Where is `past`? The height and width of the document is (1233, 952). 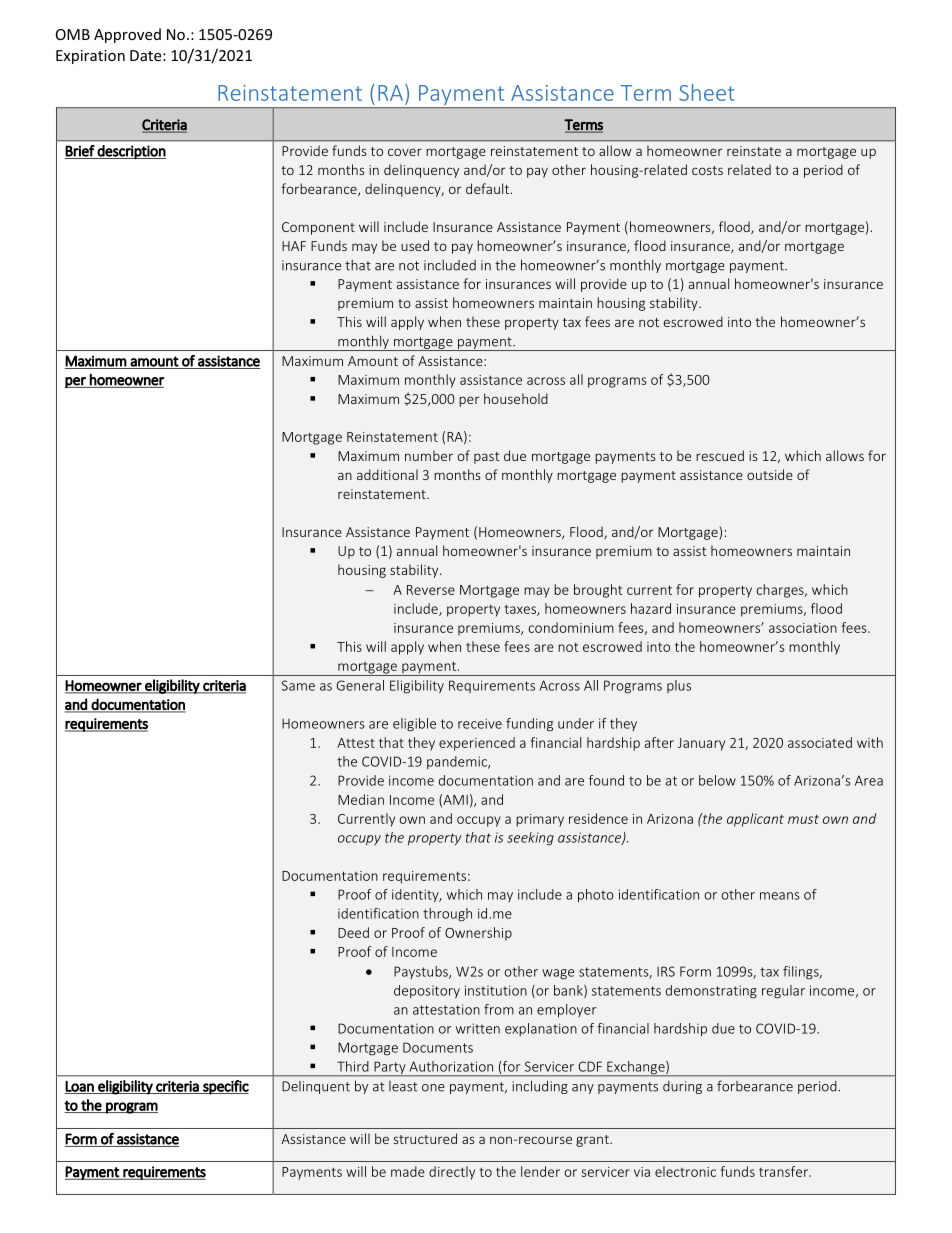
past is located at coordinates (487, 458).
